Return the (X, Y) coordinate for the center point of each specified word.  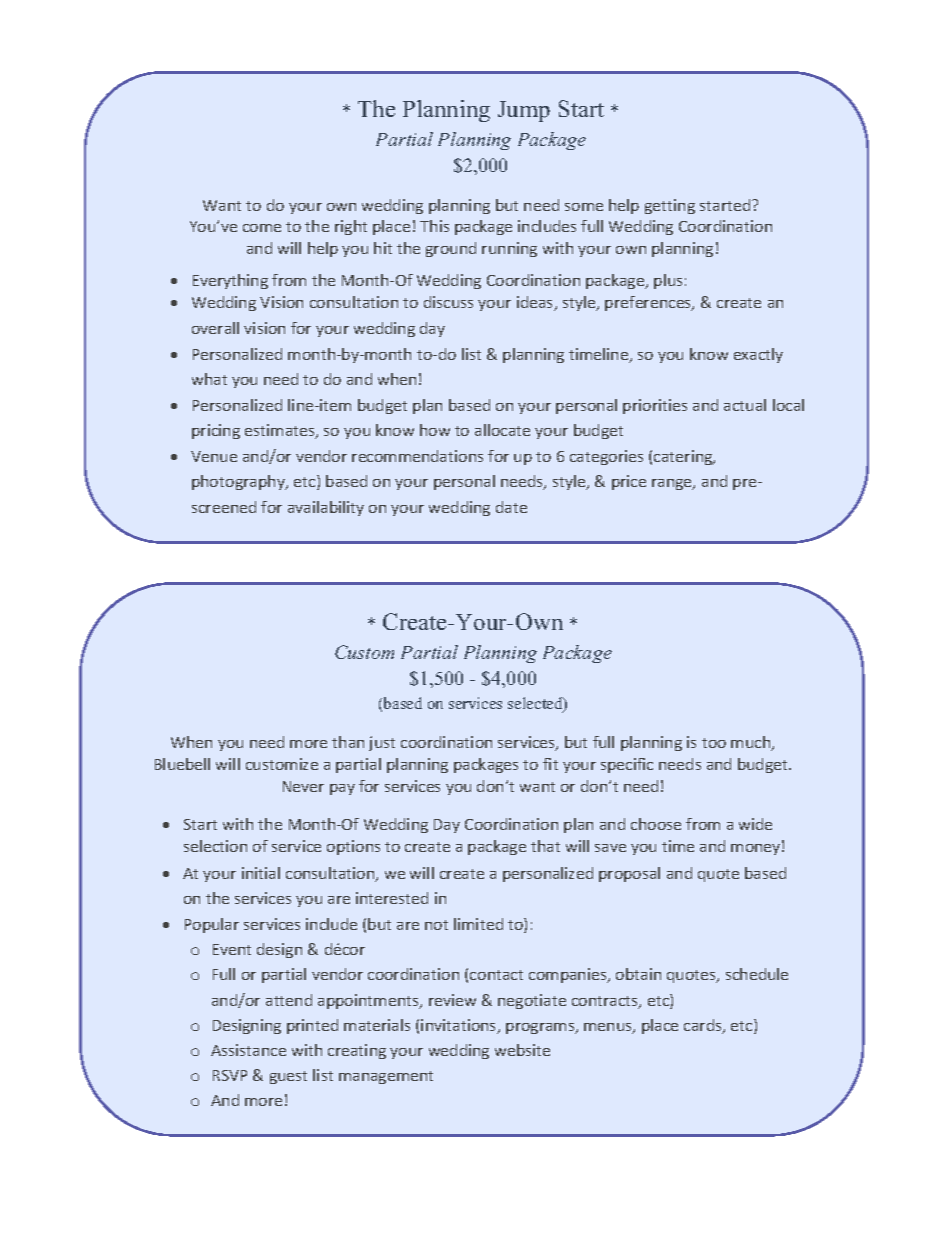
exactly (758, 355)
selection (215, 846)
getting (670, 206)
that (545, 846)
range (673, 484)
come (262, 228)
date (511, 507)
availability (326, 508)
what (209, 379)
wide (755, 824)
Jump (524, 111)
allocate (502, 430)
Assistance (248, 1050)
